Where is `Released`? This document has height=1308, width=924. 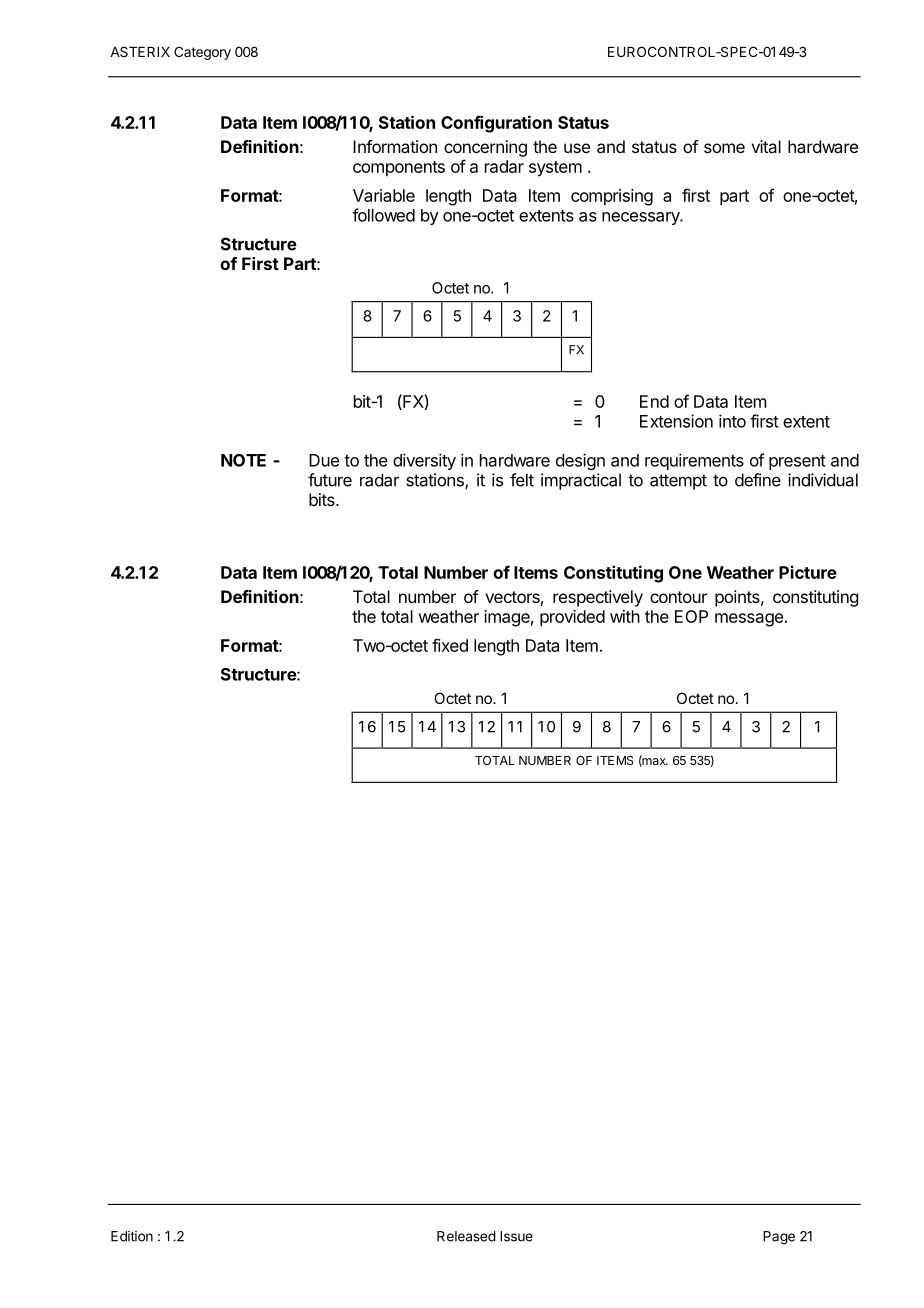 Released is located at coordinates (466, 1236).
